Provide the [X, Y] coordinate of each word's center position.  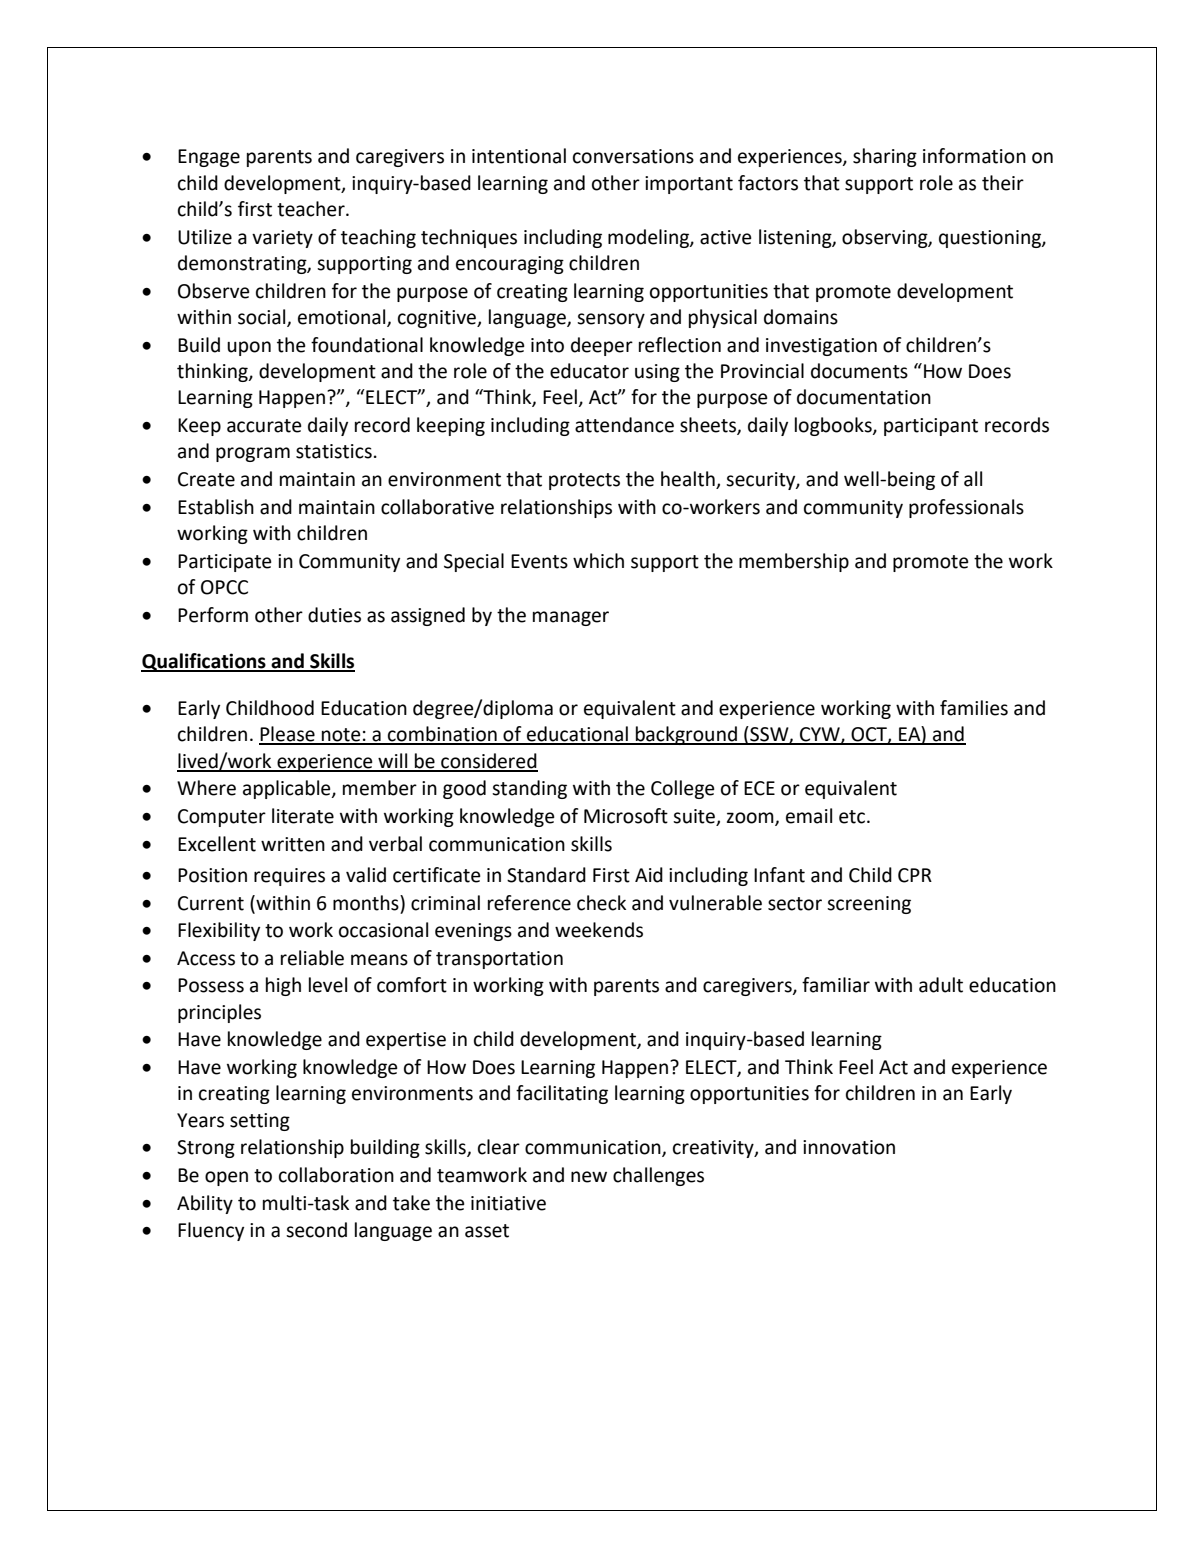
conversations [633, 156]
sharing [885, 157]
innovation [849, 1147]
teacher [312, 209]
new [589, 1177]
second [316, 1230]
